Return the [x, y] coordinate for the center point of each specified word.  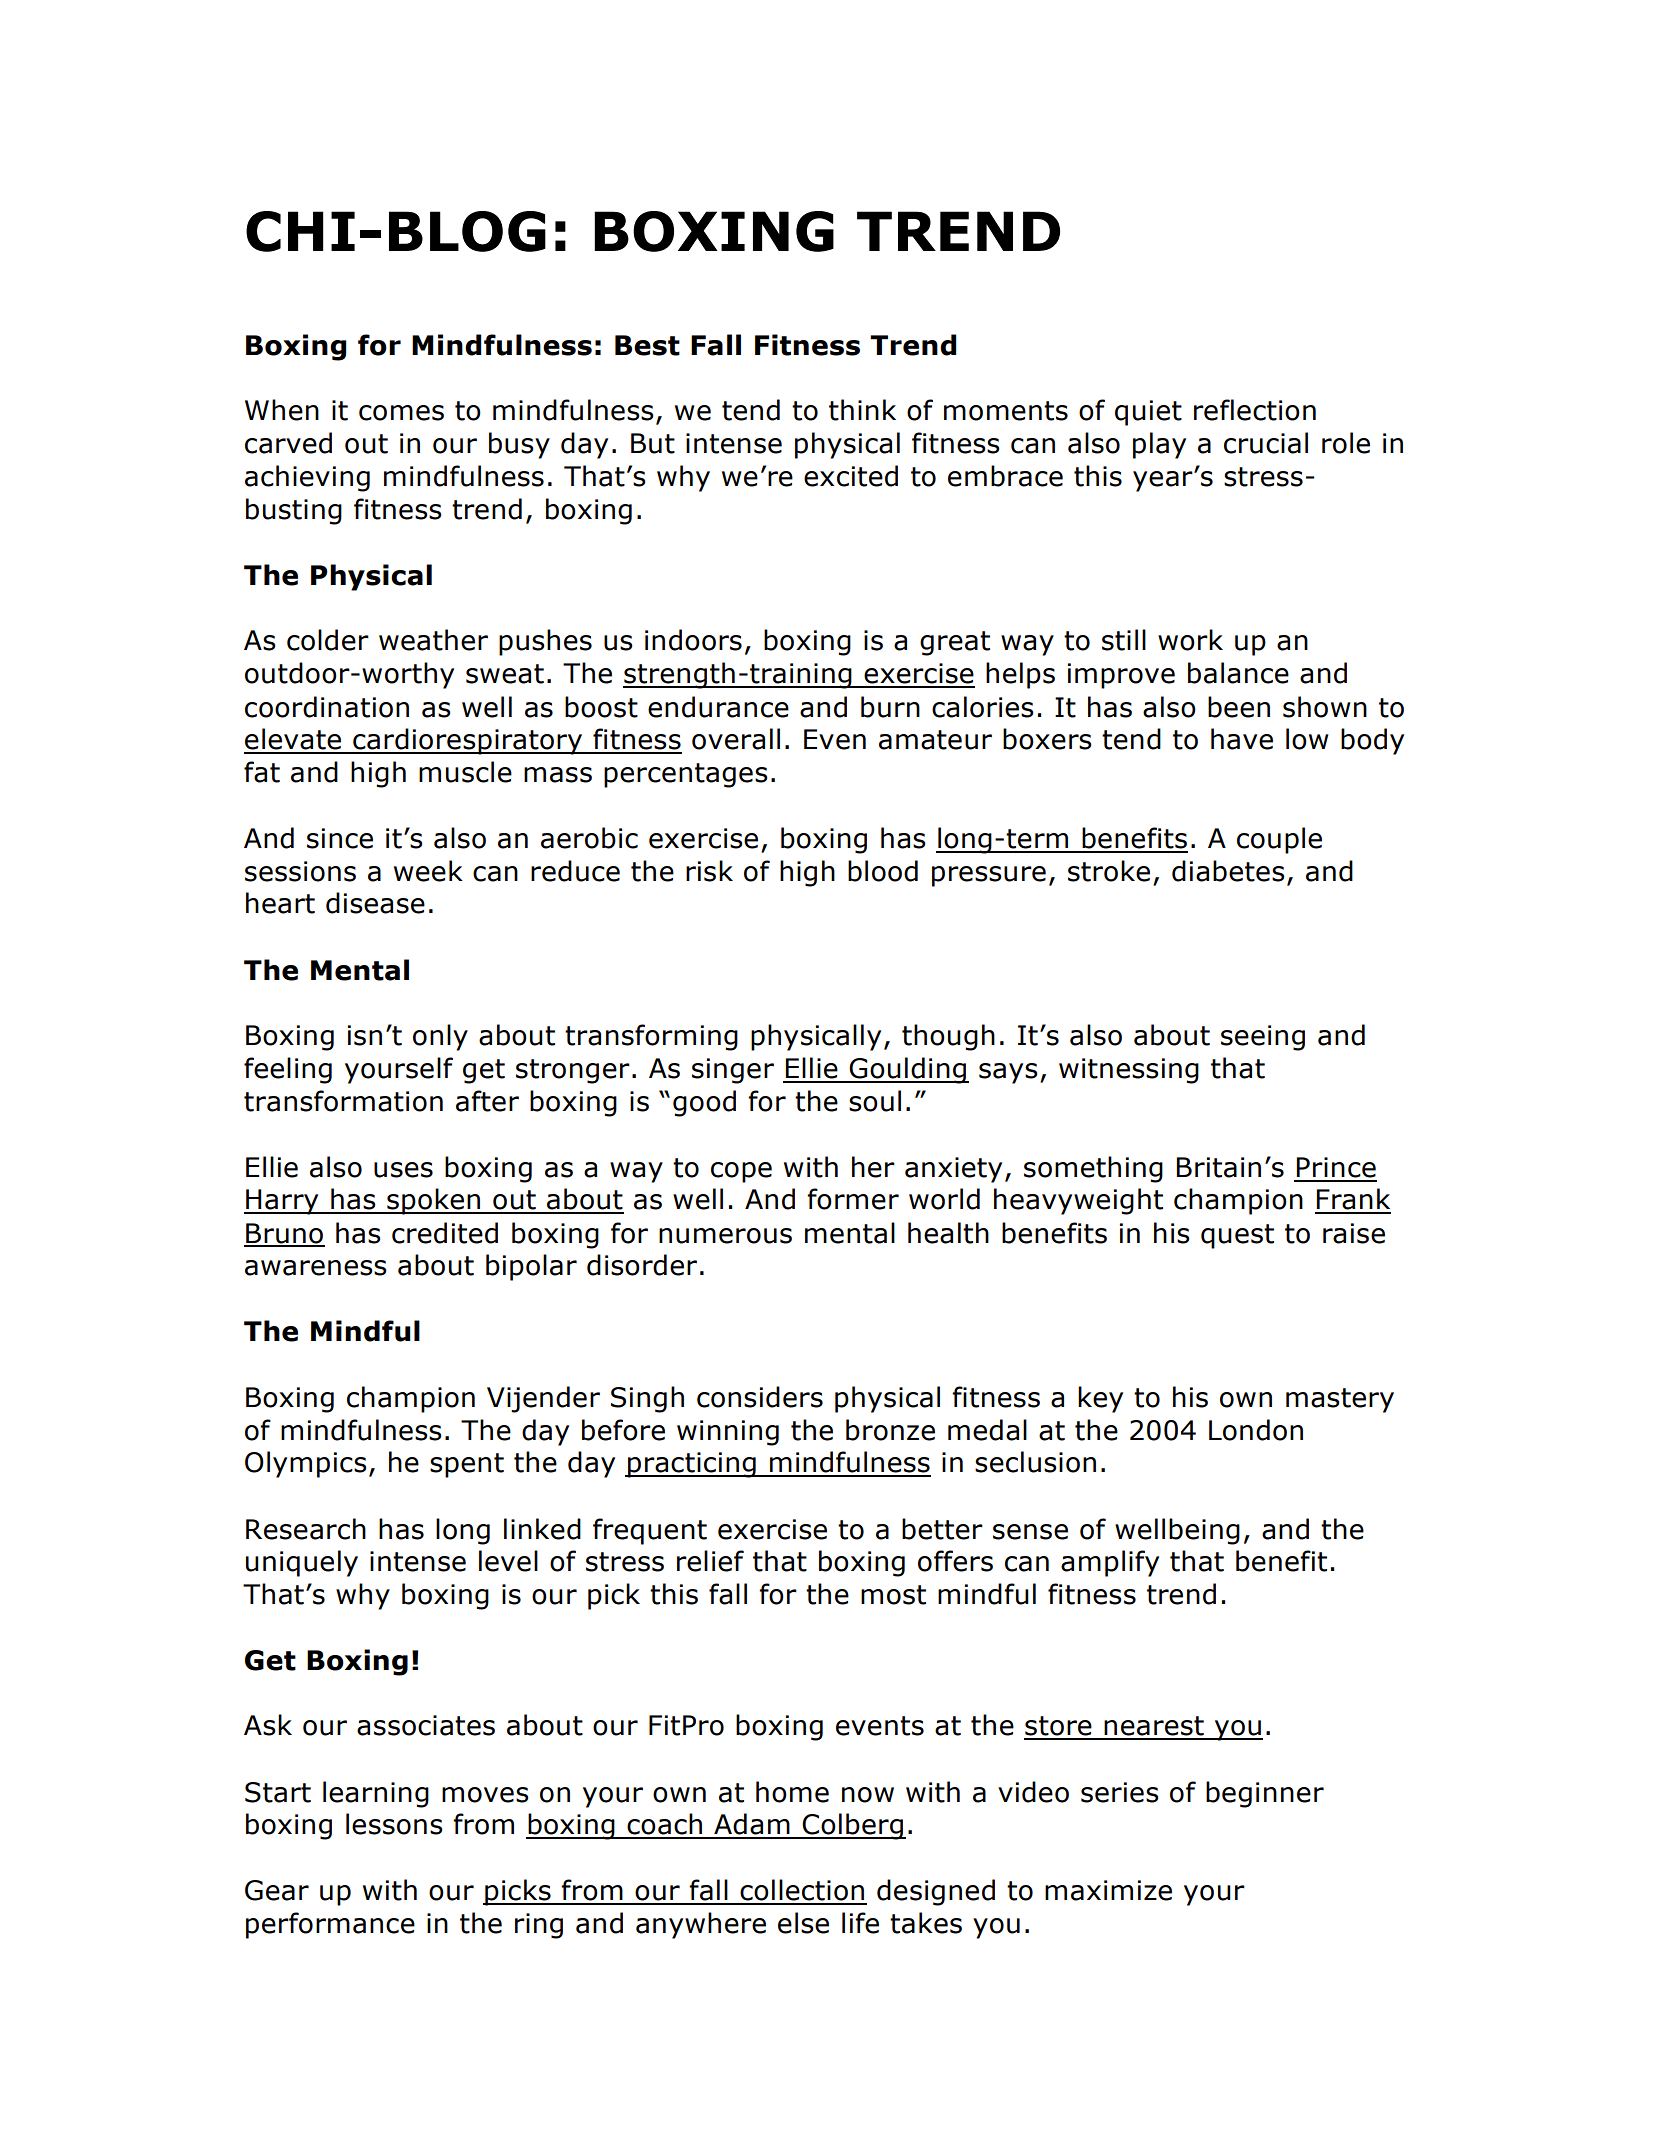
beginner [1265, 1794]
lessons [394, 1824]
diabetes [1228, 871]
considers [760, 1397]
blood [883, 871]
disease [375, 903]
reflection [1255, 410]
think [862, 410]
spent [467, 1465]
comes [401, 413]
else [803, 1923]
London [1256, 1430]
